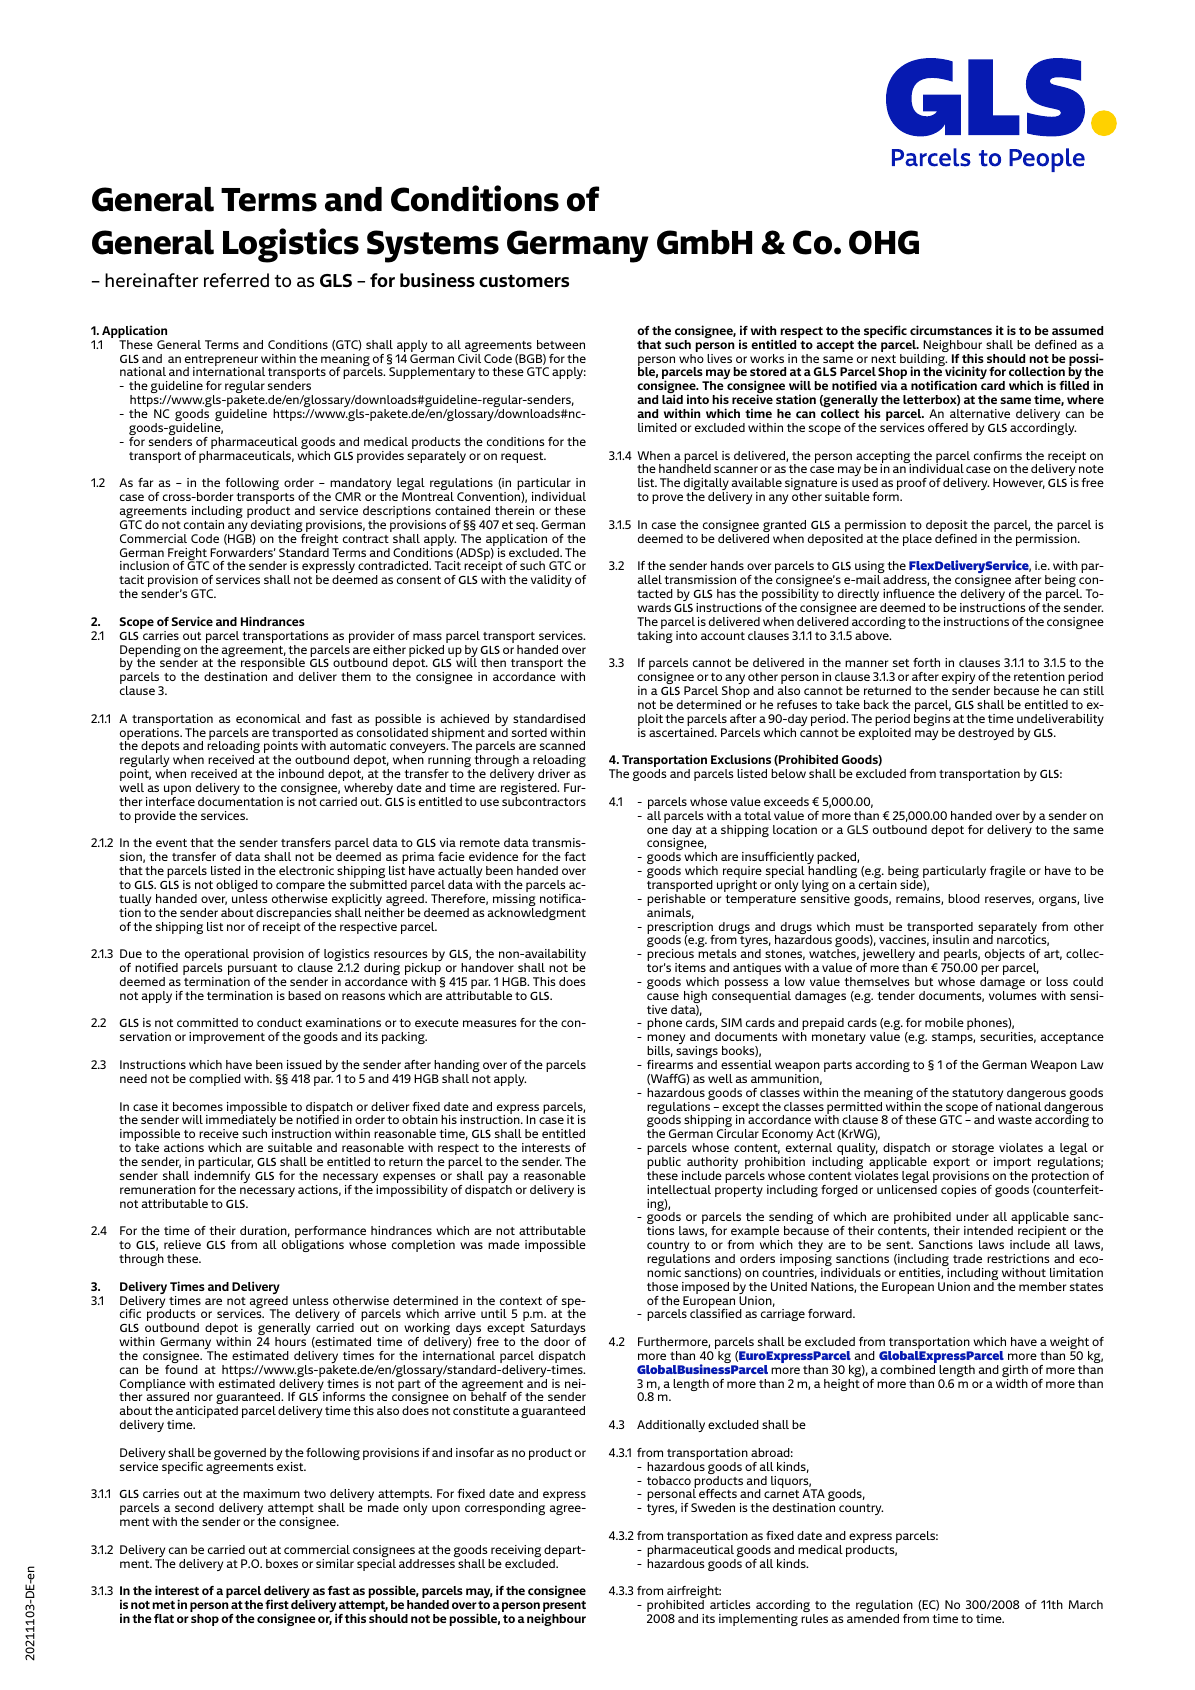 Image resolution: width=1195 pixels, height=1690 pixels. I want to click on referred, so click(236, 280).
